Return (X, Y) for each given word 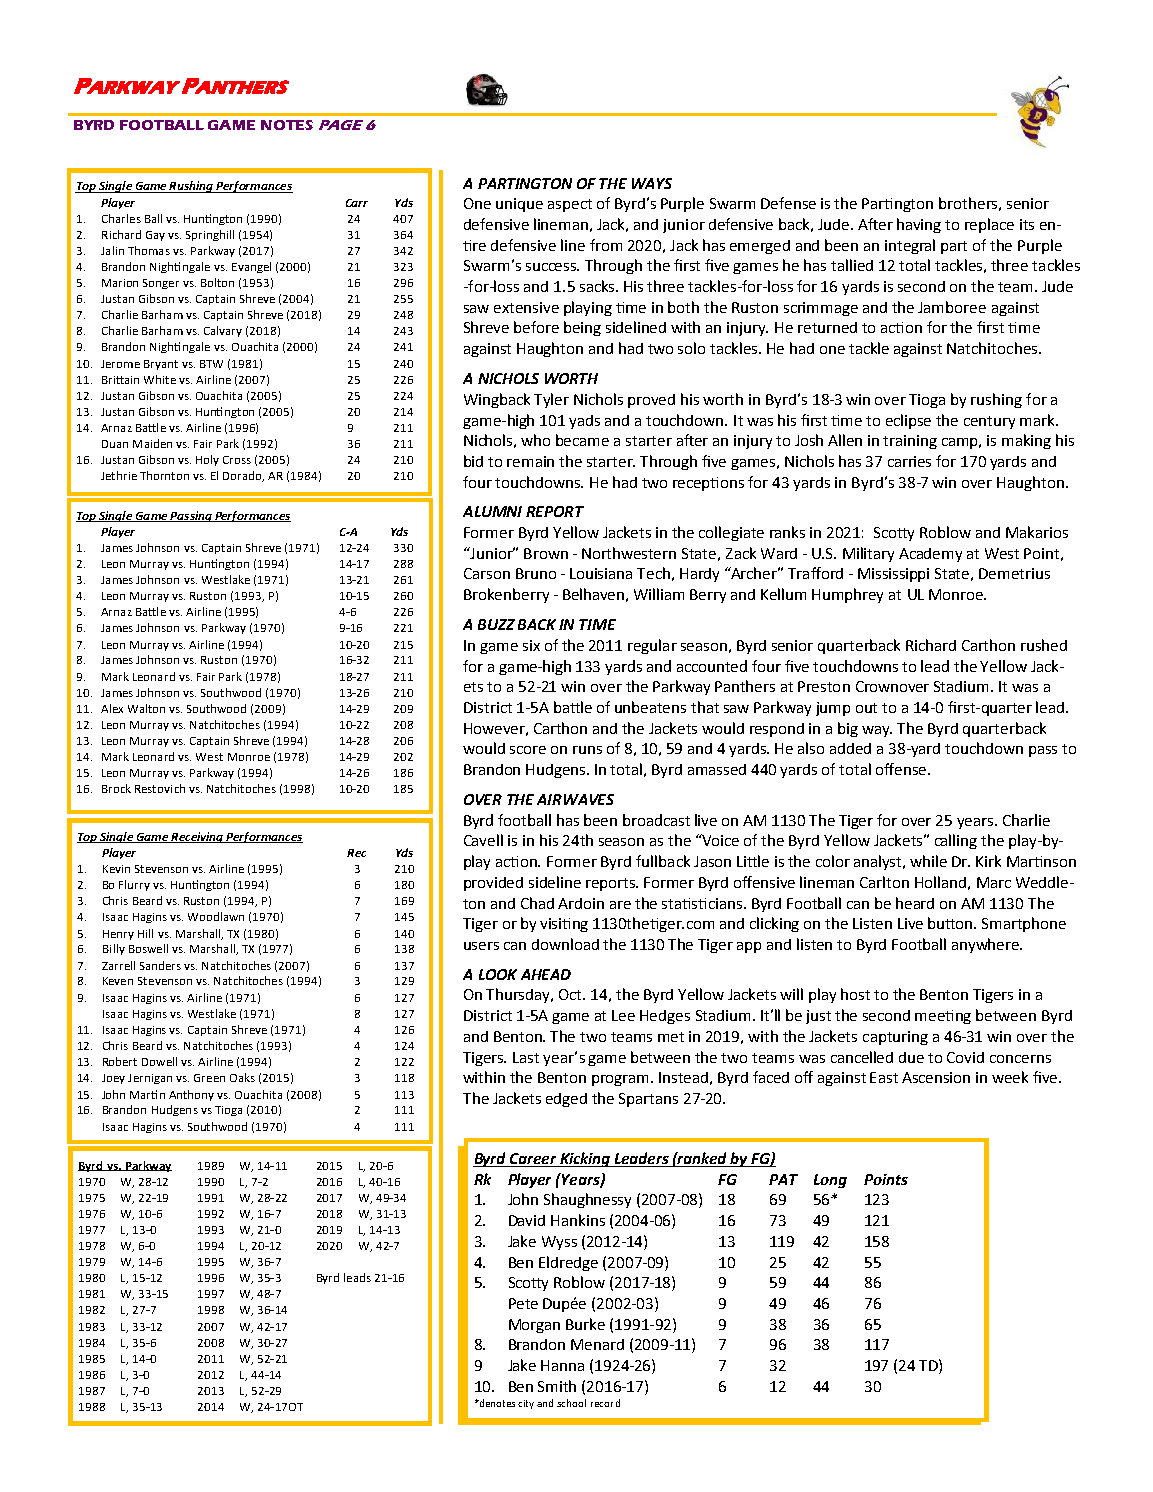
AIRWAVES (575, 799)
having (919, 225)
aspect (570, 205)
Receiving (197, 837)
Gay (155, 236)
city (526, 1404)
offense (902, 769)
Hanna (562, 1365)
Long (830, 1181)
